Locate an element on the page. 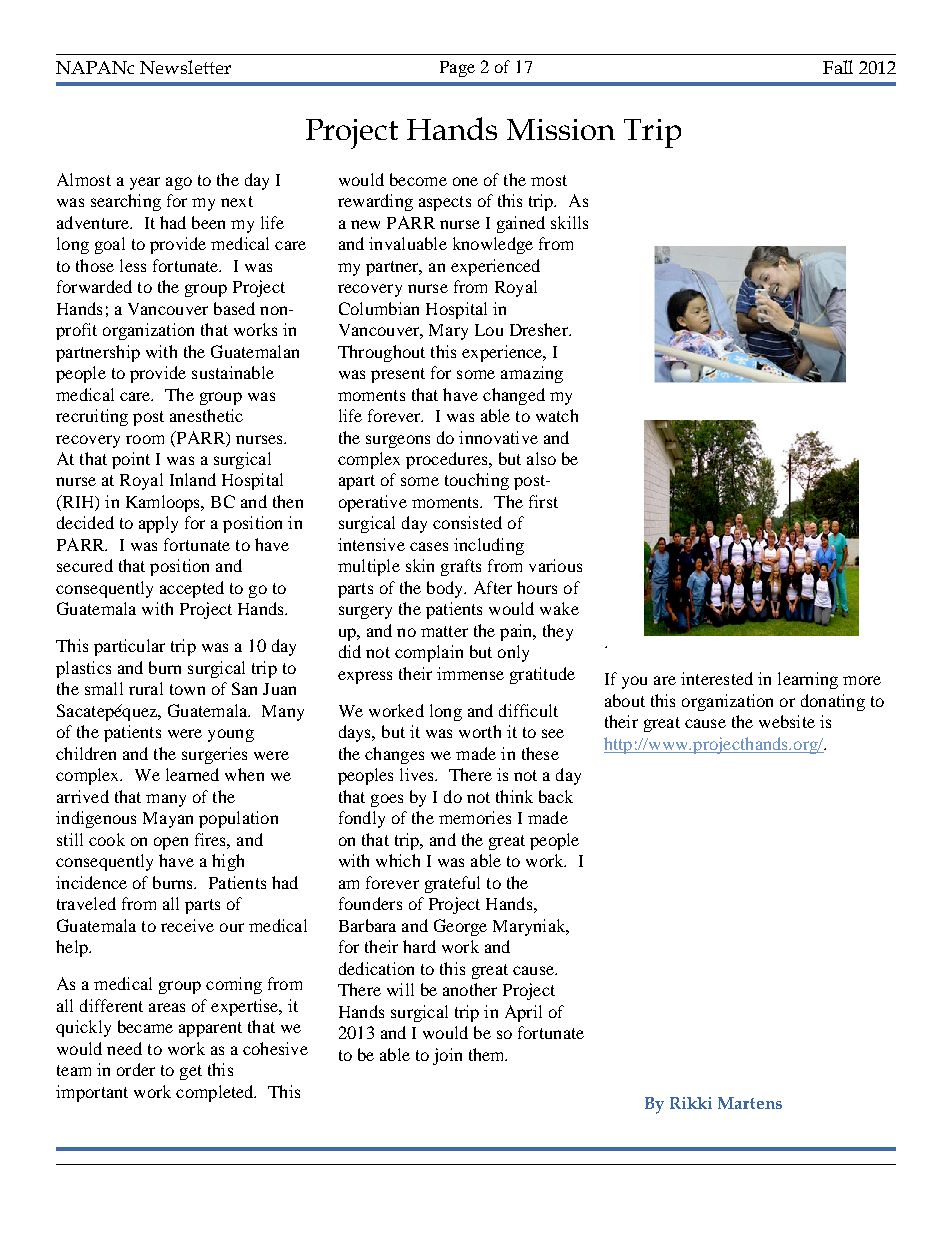 This document has width=952, height=1233. Newsletter is located at coordinates (185, 67).
